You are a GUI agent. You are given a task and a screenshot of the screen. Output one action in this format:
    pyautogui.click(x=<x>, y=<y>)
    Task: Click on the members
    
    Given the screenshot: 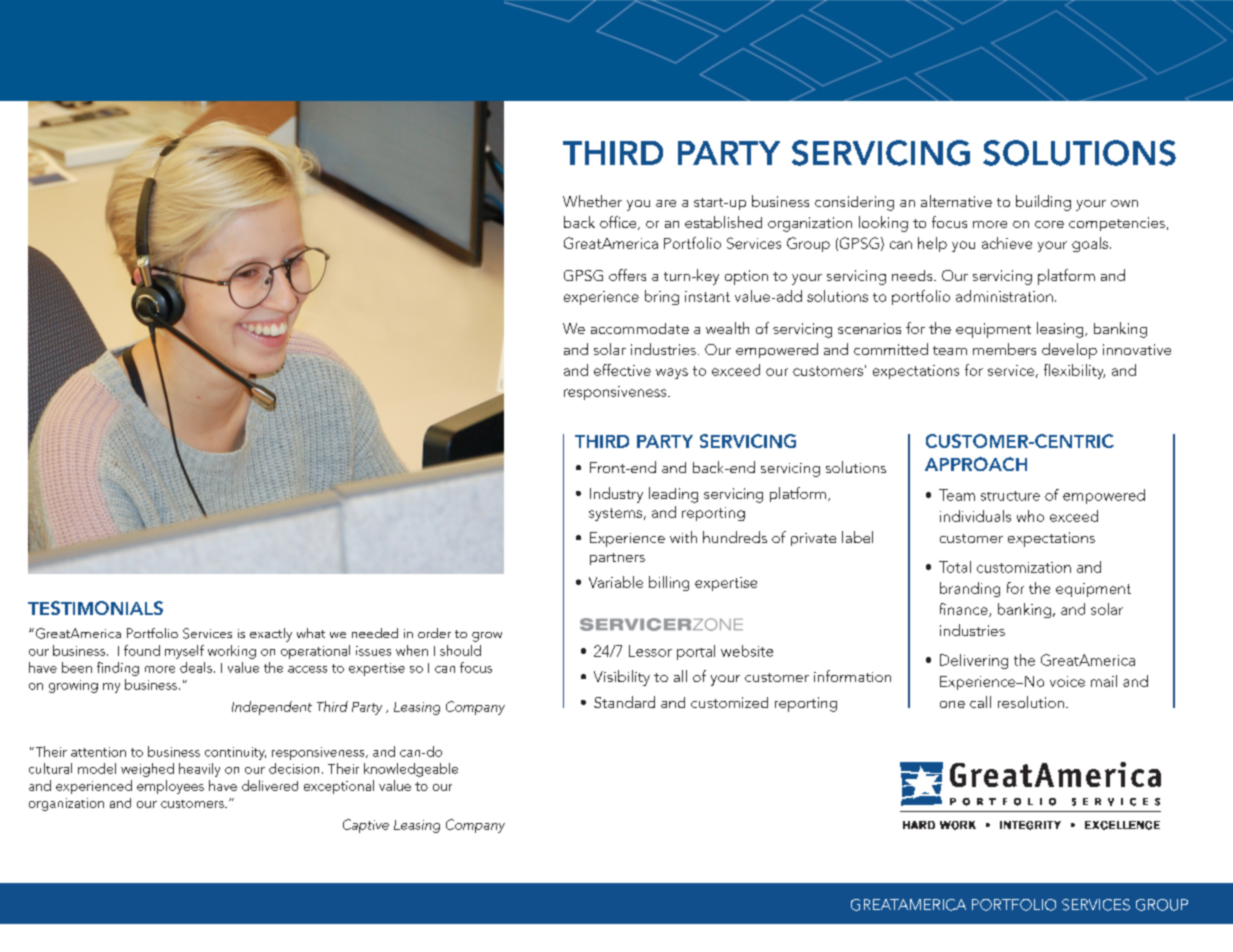 What is the action you would take?
    pyautogui.click(x=1004, y=349)
